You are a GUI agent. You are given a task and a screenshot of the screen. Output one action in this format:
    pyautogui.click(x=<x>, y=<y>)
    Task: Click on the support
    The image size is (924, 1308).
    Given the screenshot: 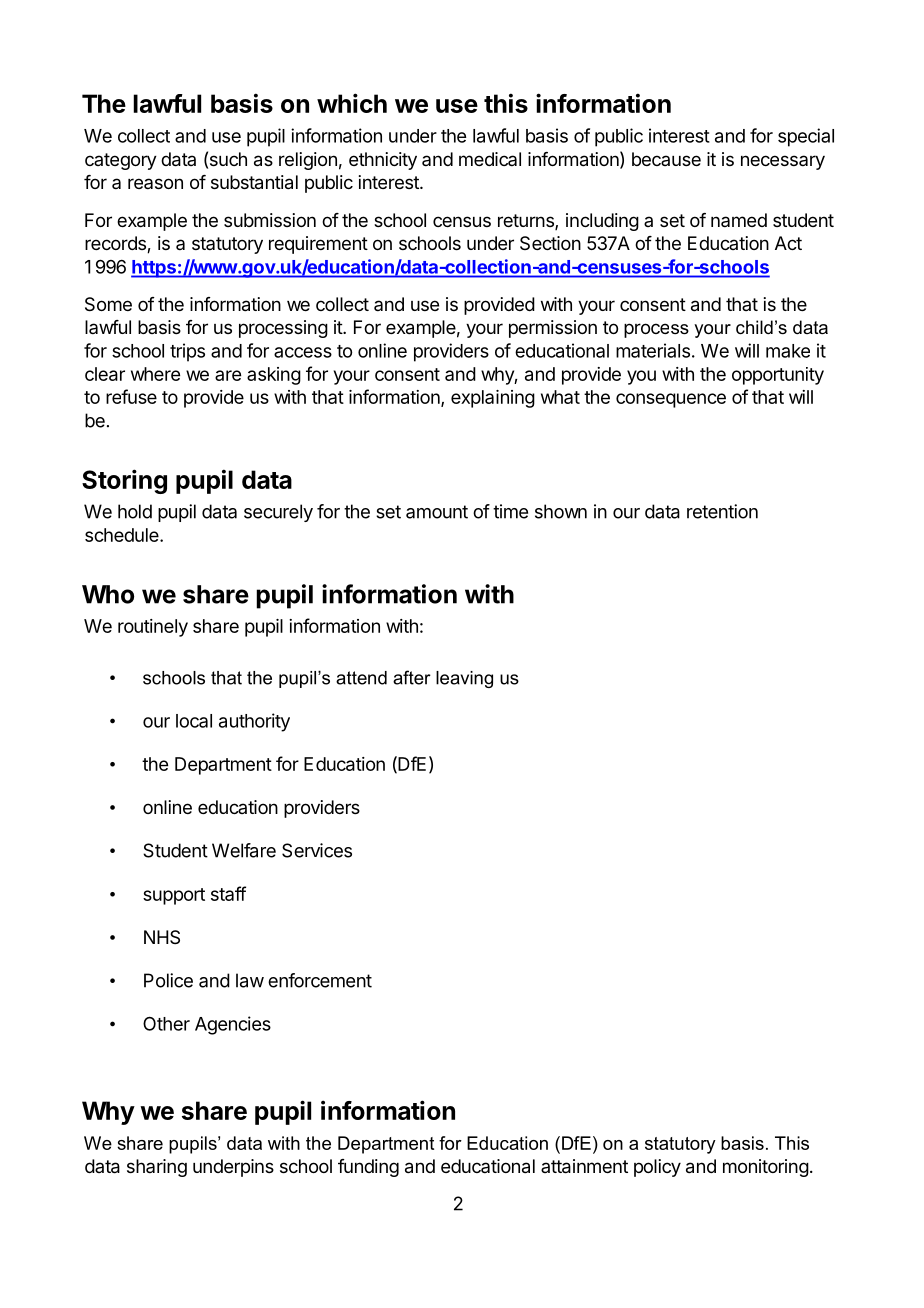 What is the action you would take?
    pyautogui.click(x=174, y=896)
